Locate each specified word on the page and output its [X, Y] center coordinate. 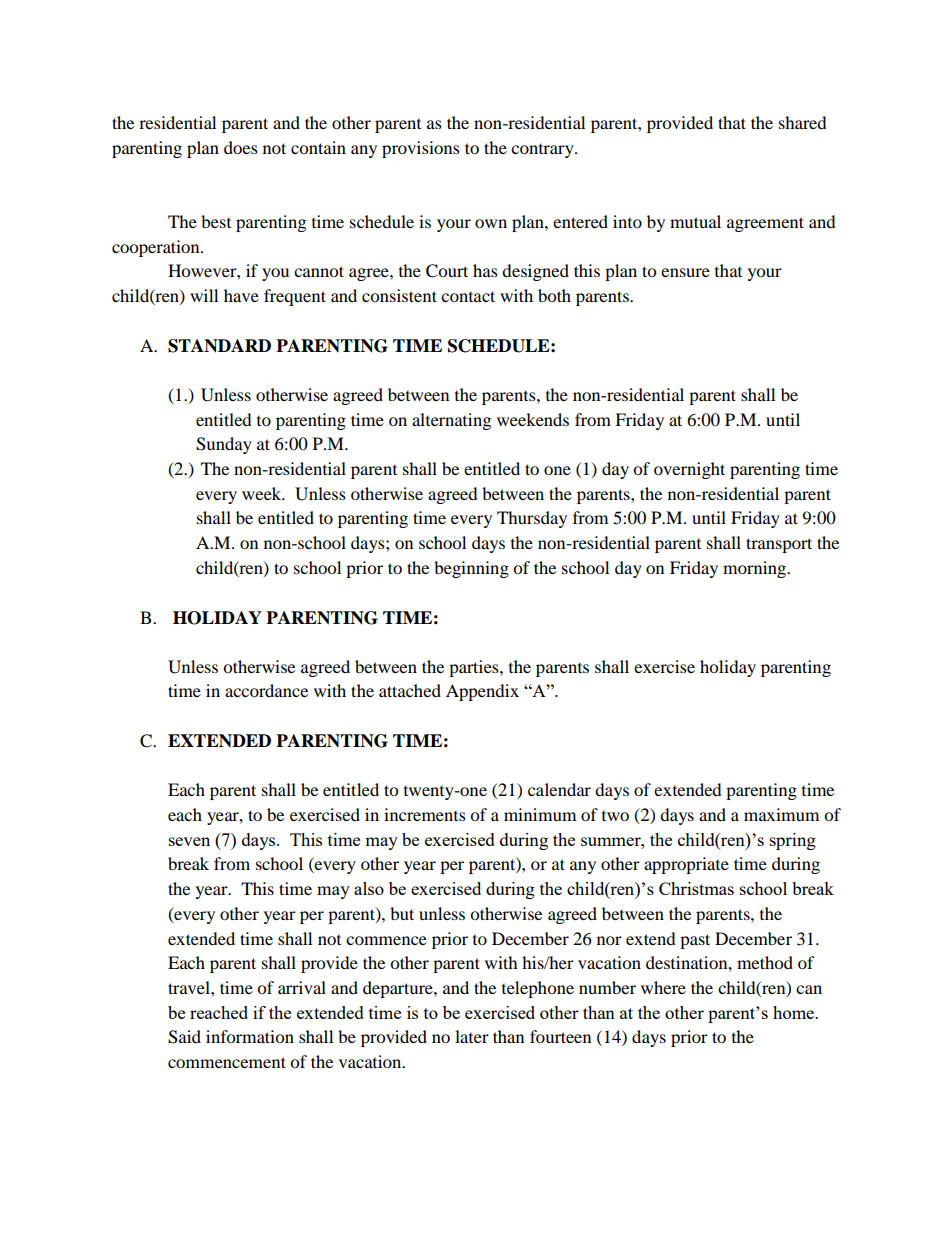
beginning [471, 569]
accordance [266, 690]
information [250, 1036]
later [472, 1036]
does [241, 147]
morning [756, 569]
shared [803, 122]
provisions [421, 149]
